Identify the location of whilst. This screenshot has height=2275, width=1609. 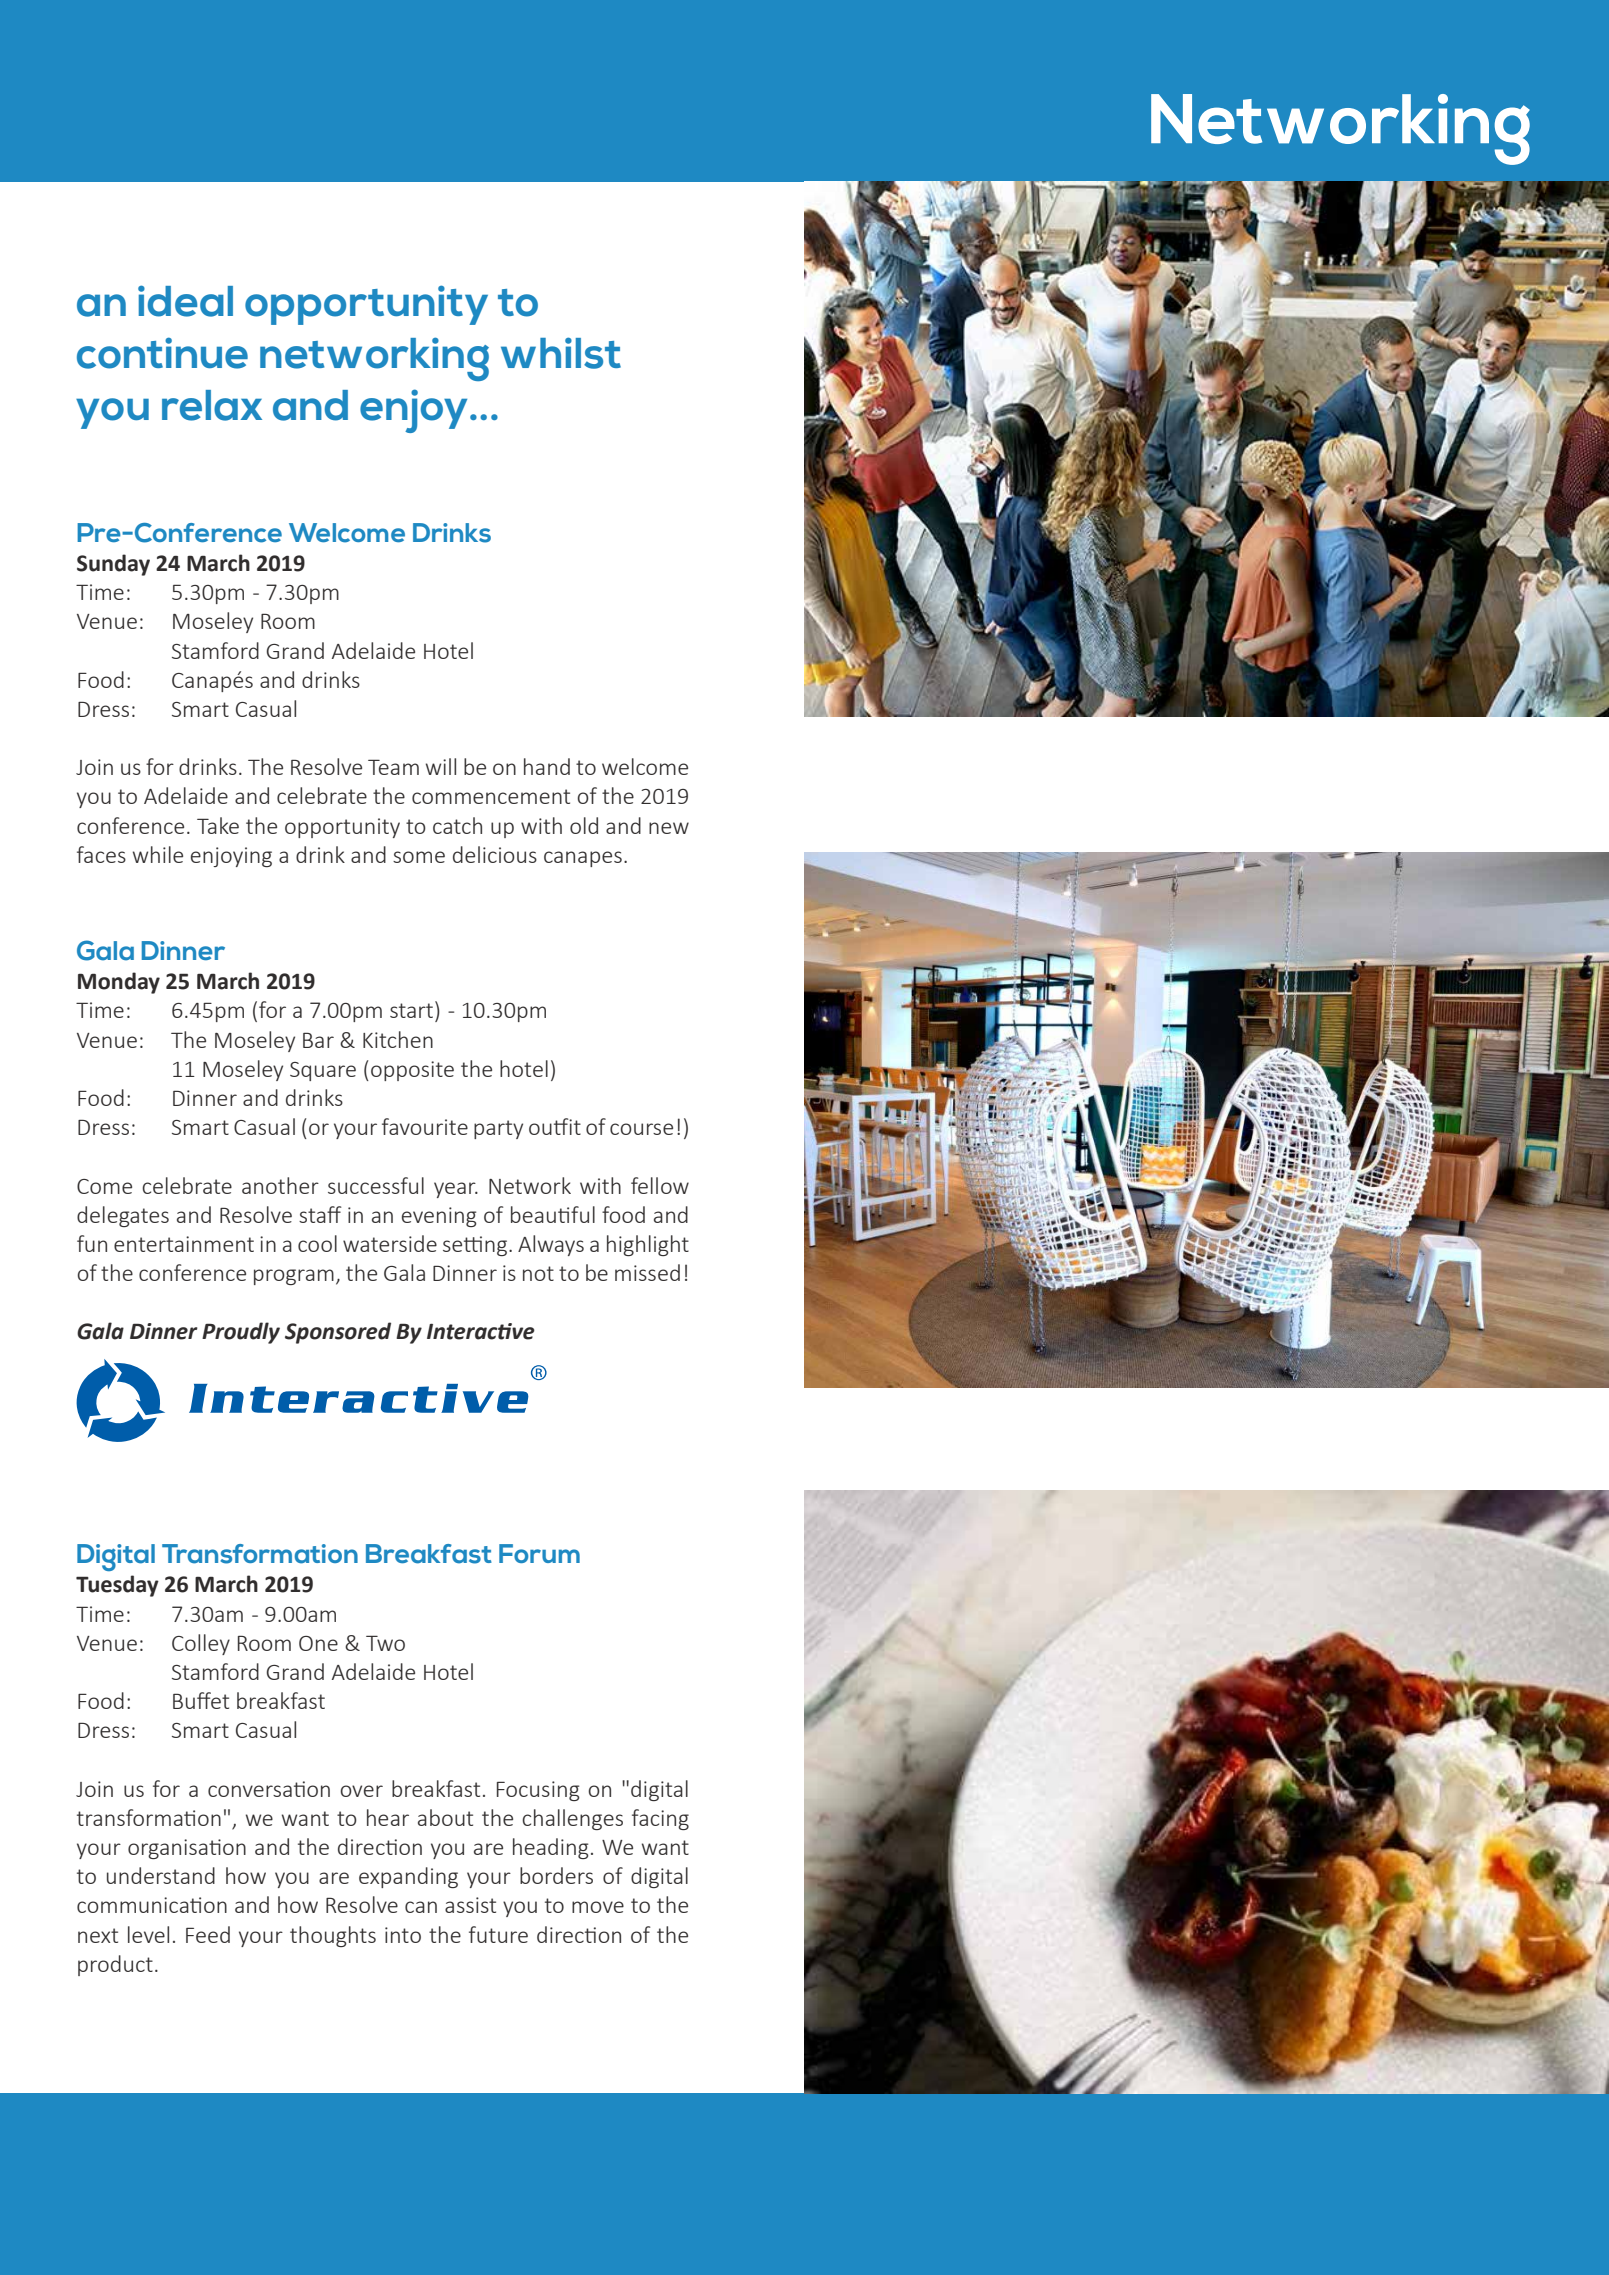
(561, 353).
